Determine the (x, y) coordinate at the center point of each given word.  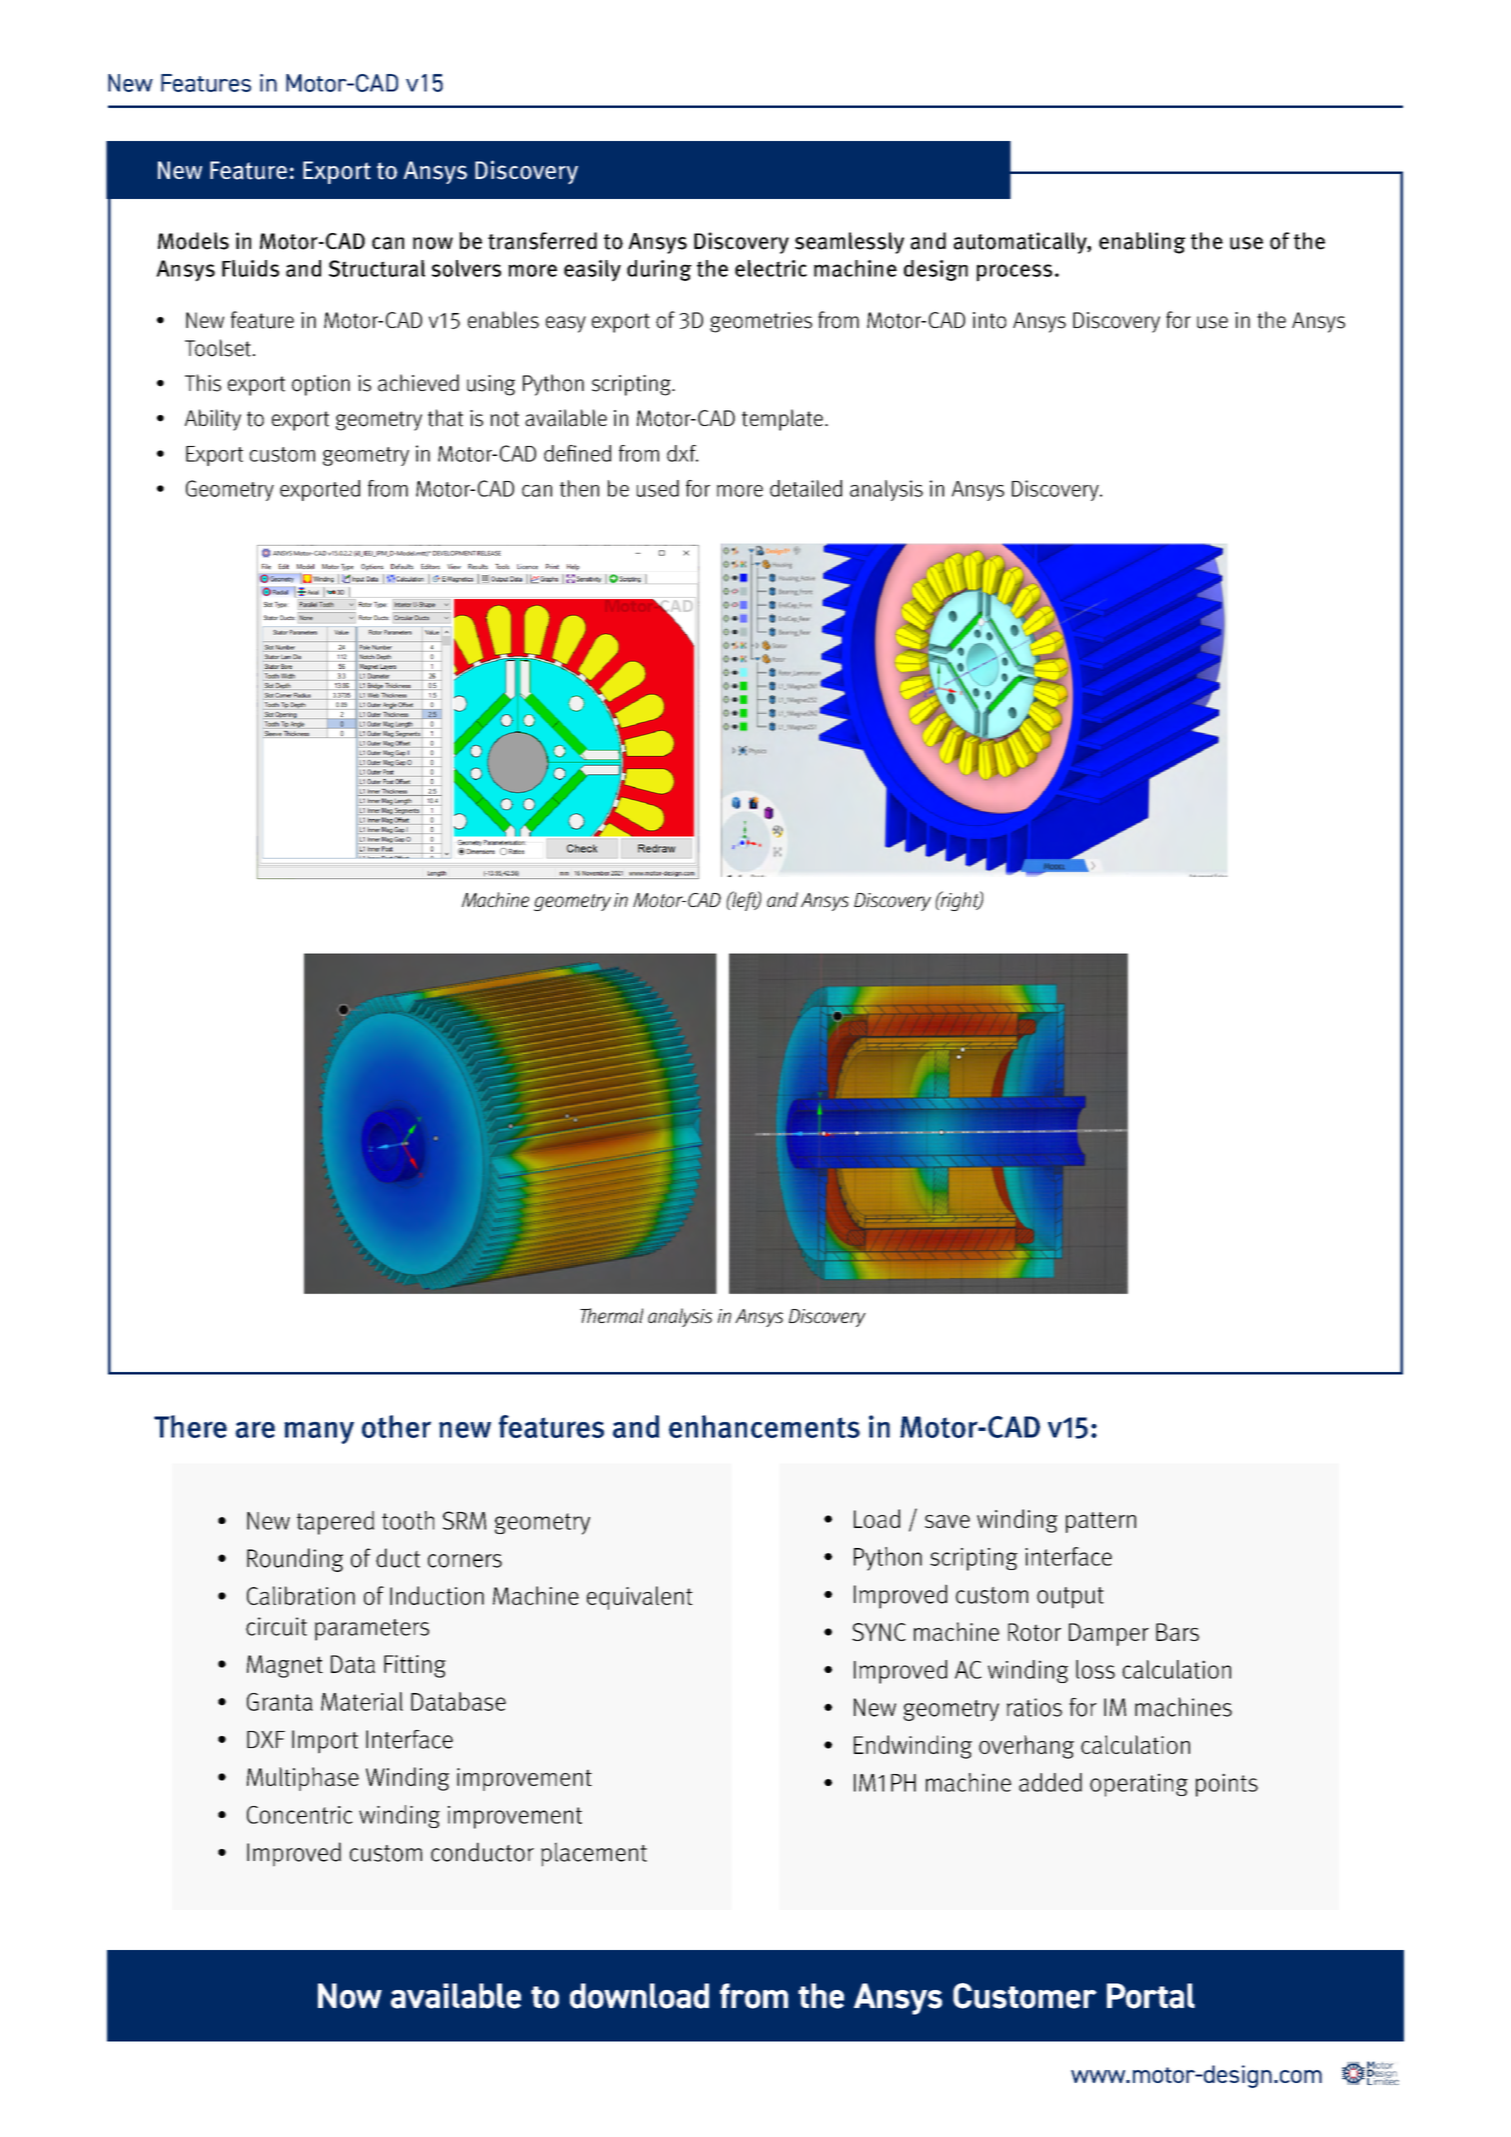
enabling (1142, 243)
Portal (1151, 1996)
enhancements (764, 1426)
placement (594, 1854)
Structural (377, 268)
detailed (806, 488)
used (658, 488)
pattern (1101, 1522)
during (659, 270)
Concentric (300, 1815)
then (579, 488)
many (319, 1432)
